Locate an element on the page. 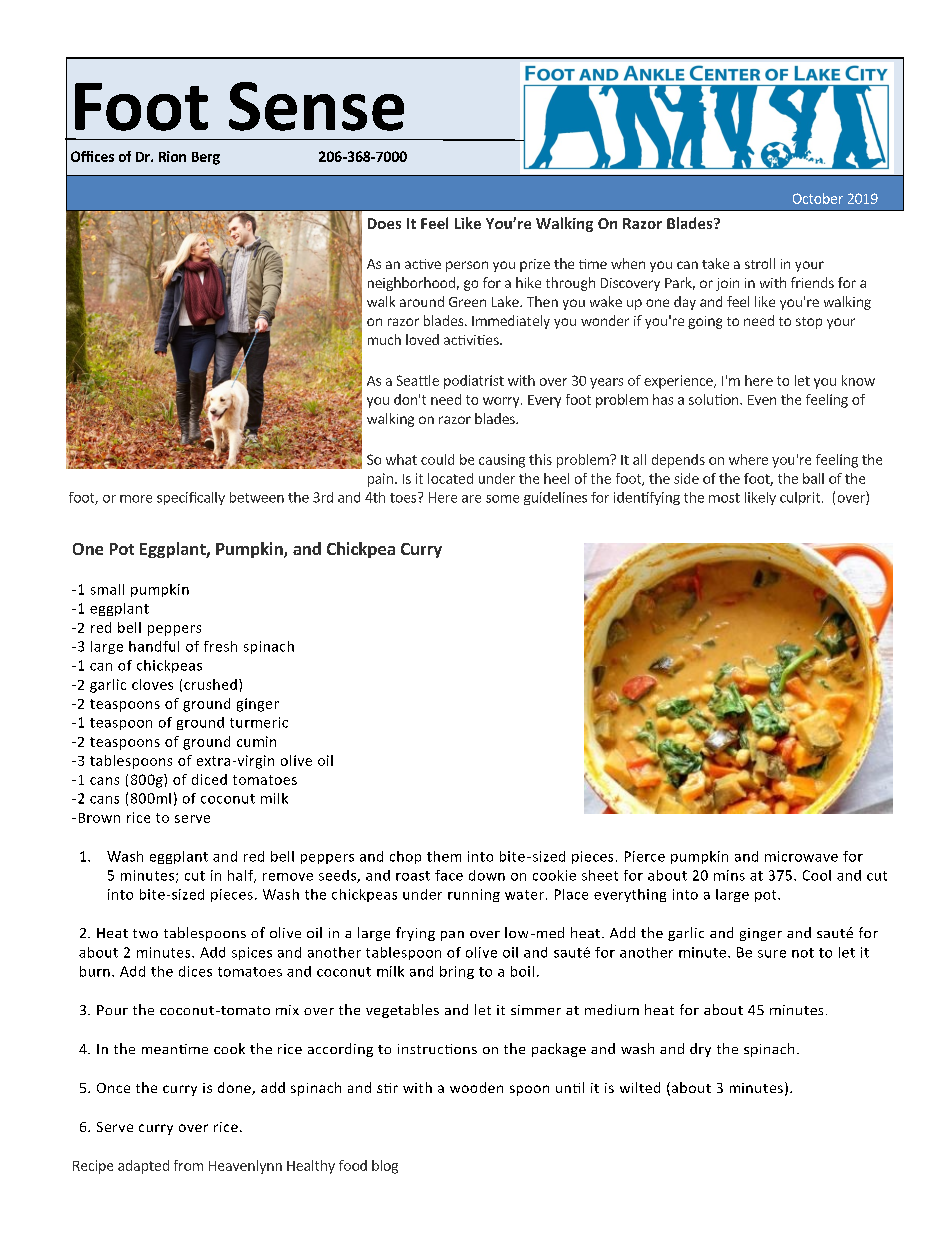 The width and height of the page is (952, 1233). Berg is located at coordinates (206, 158).
